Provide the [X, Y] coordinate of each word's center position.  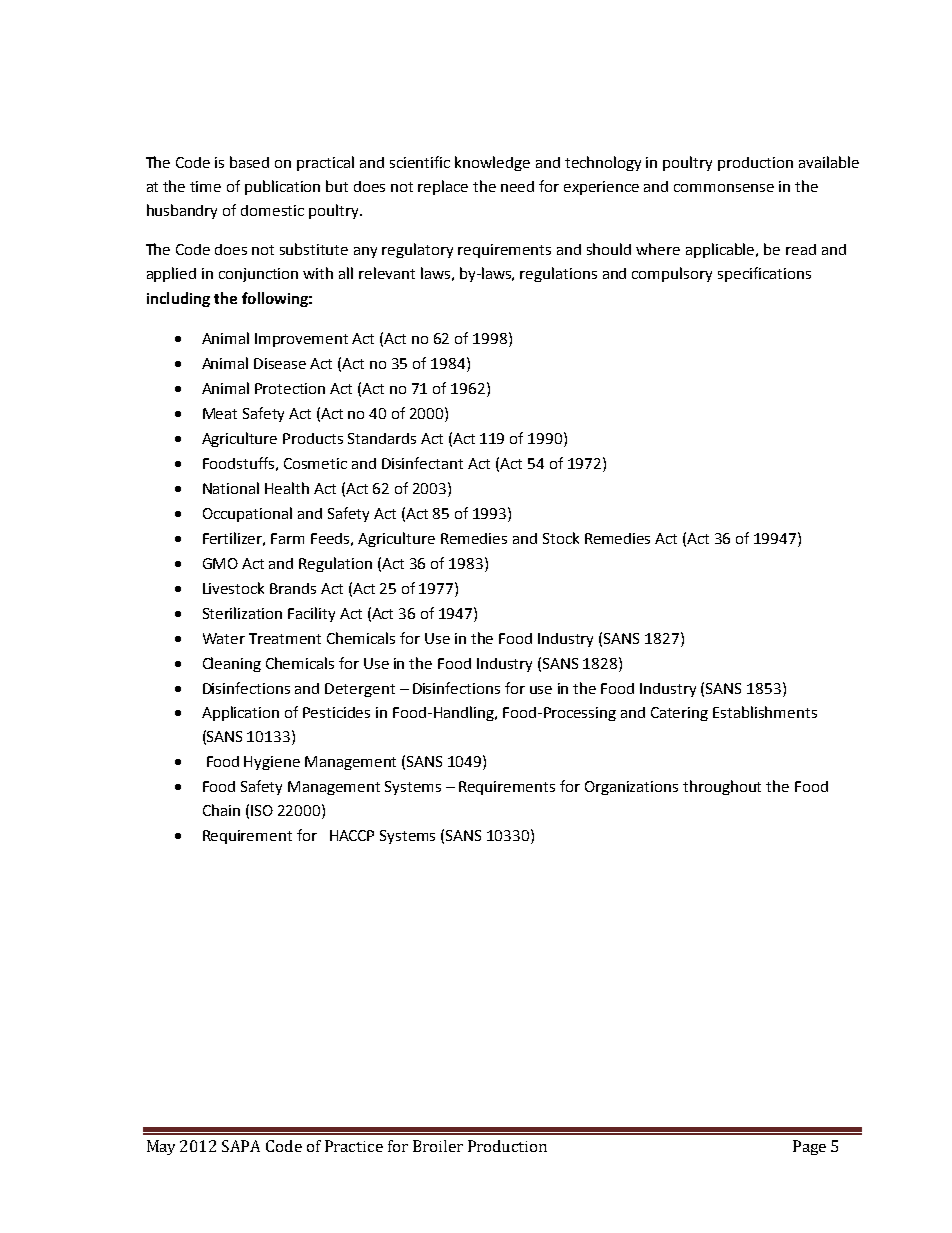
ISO [262, 810]
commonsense [724, 188]
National [231, 488]
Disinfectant [422, 463]
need [517, 186]
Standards [382, 438]
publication [282, 187]
